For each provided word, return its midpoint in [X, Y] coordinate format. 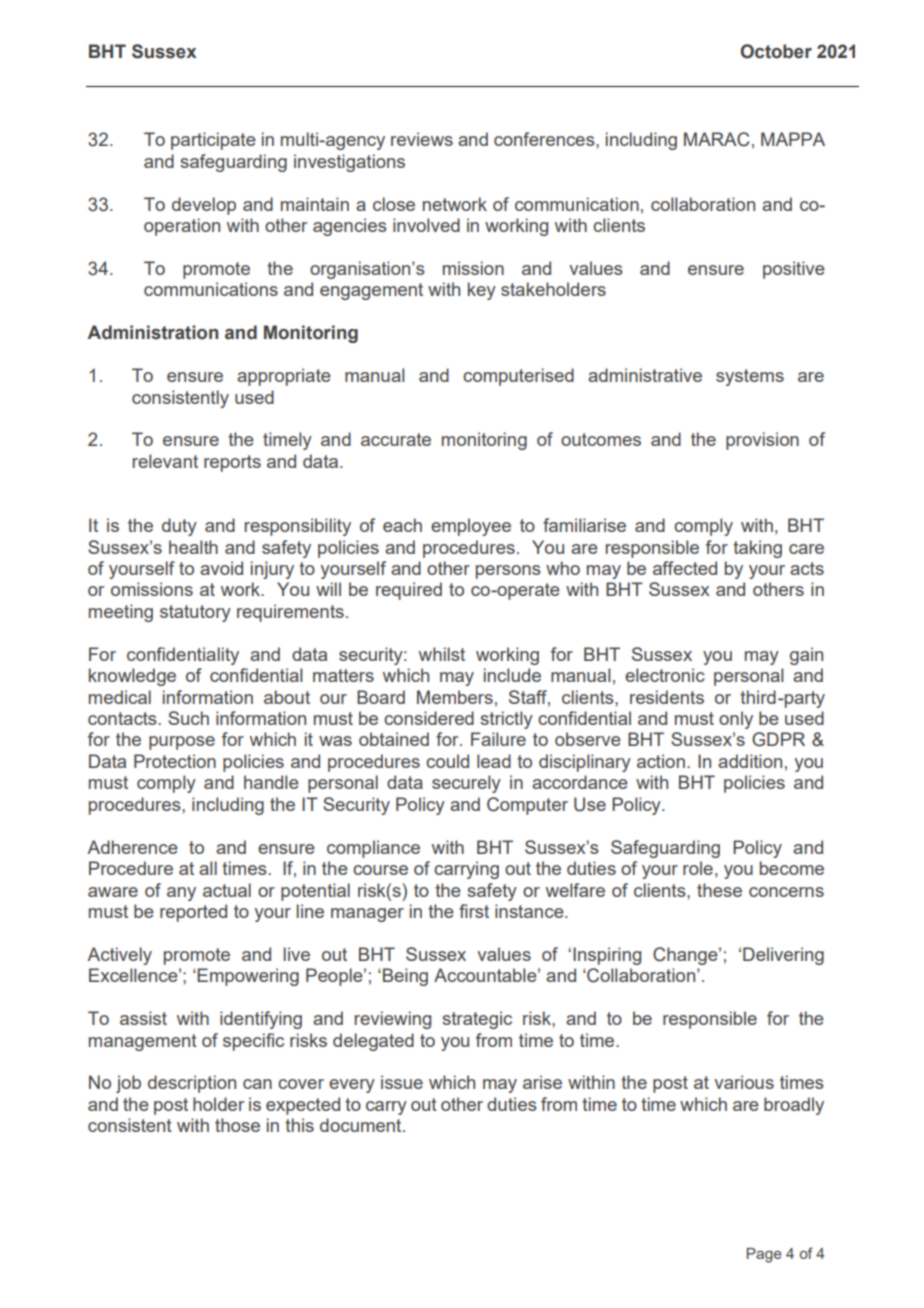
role [698, 868]
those [237, 1125]
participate [213, 141]
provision [762, 441]
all [208, 868]
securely [466, 784]
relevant [165, 461]
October [776, 51]
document [362, 1125]
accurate [396, 439]
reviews [422, 139]
